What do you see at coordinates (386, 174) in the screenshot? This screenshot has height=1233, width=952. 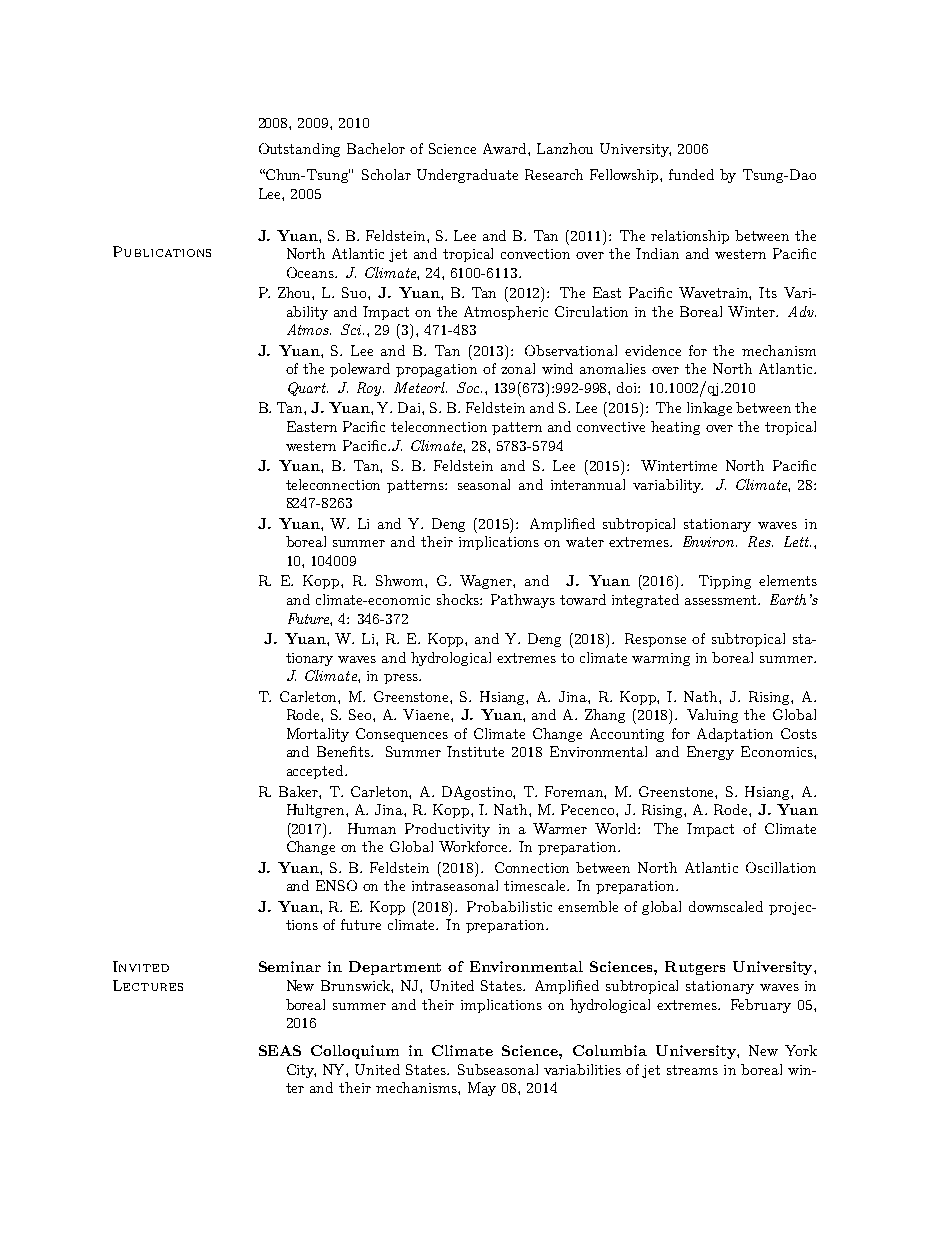 I see `Scholar` at bounding box center [386, 174].
